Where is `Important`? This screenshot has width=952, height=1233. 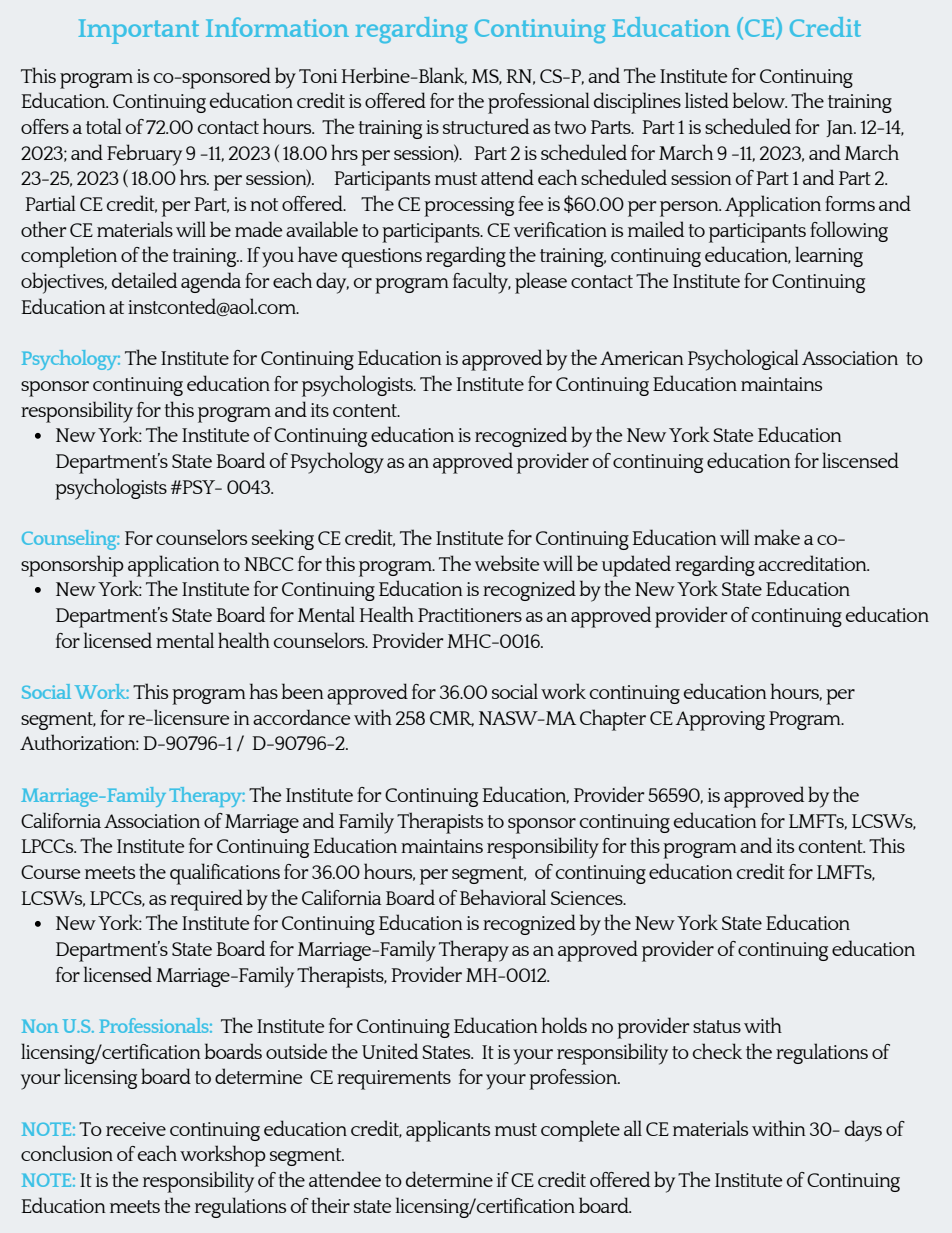
Important is located at coordinates (139, 31).
